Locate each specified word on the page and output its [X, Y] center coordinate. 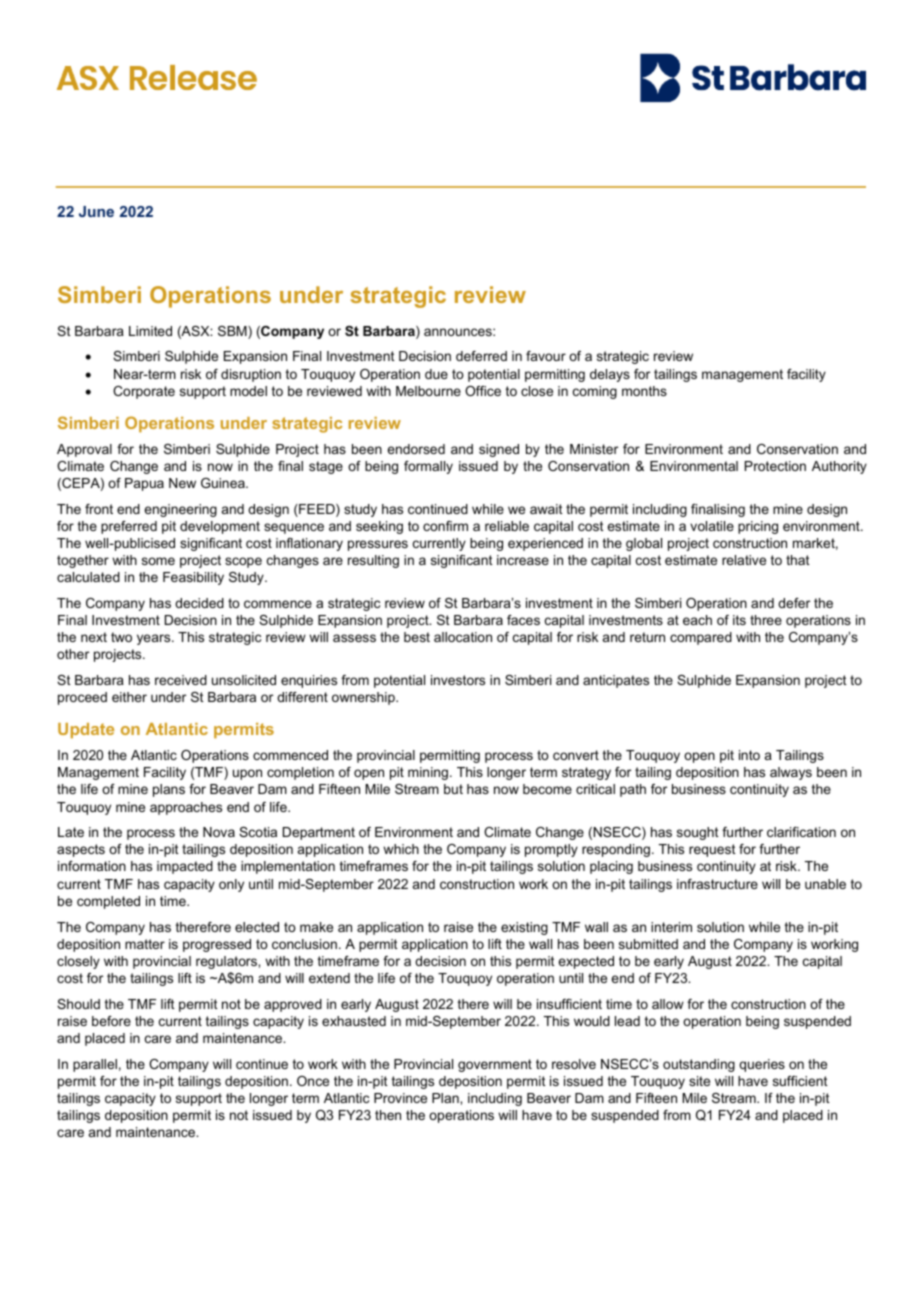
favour [546, 356]
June [96, 211]
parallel [95, 1065]
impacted [185, 867]
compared [701, 638]
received [181, 680]
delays [610, 375]
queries [762, 1065]
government [495, 1065]
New [182, 483]
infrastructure [717, 884]
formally [428, 467]
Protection [775, 466]
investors [458, 680]
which [401, 849]
